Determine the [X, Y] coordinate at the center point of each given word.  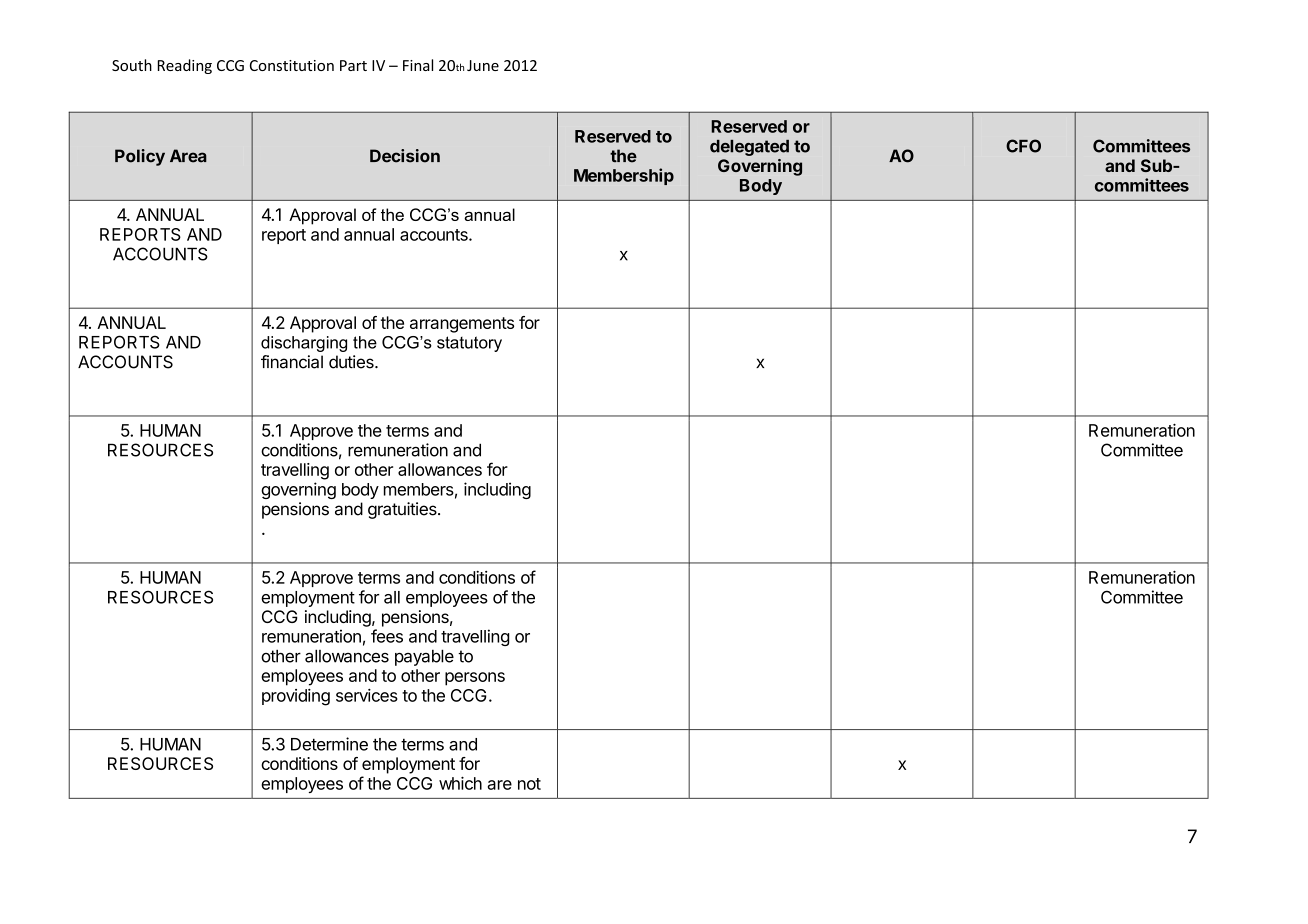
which [460, 783]
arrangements [462, 325]
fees [387, 636]
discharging [304, 344]
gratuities [403, 510]
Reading [185, 66]
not [529, 784]
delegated [749, 148]
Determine [329, 744]
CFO [1023, 146]
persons [475, 679]
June [483, 65]
